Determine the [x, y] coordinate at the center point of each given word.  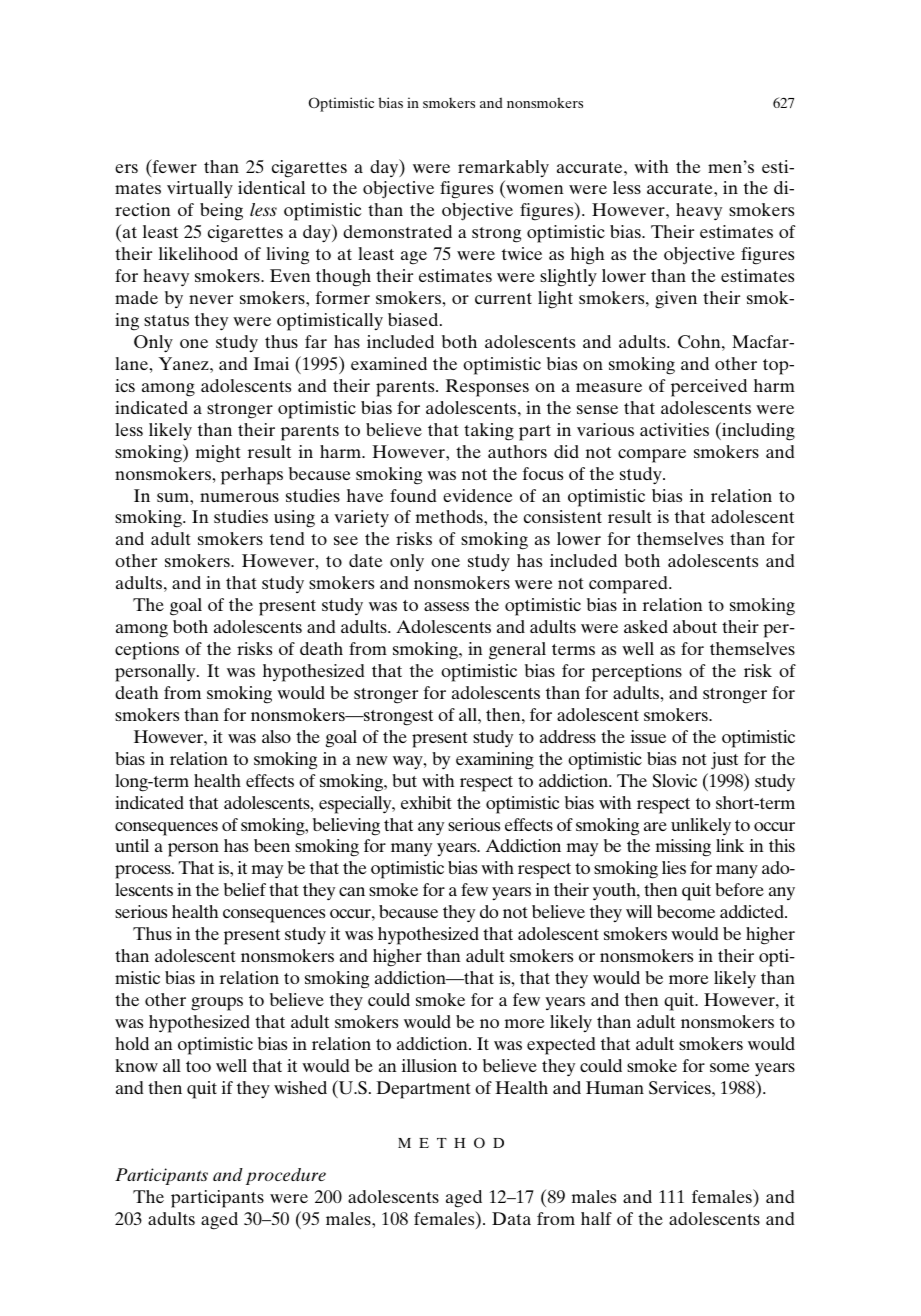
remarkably [503, 168]
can [352, 891]
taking [489, 432]
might [218, 454]
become [686, 911]
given [676, 300]
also [276, 736]
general [517, 651]
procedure [286, 1176]
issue [648, 736]
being [221, 212]
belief [245, 889]
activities [674, 429]
